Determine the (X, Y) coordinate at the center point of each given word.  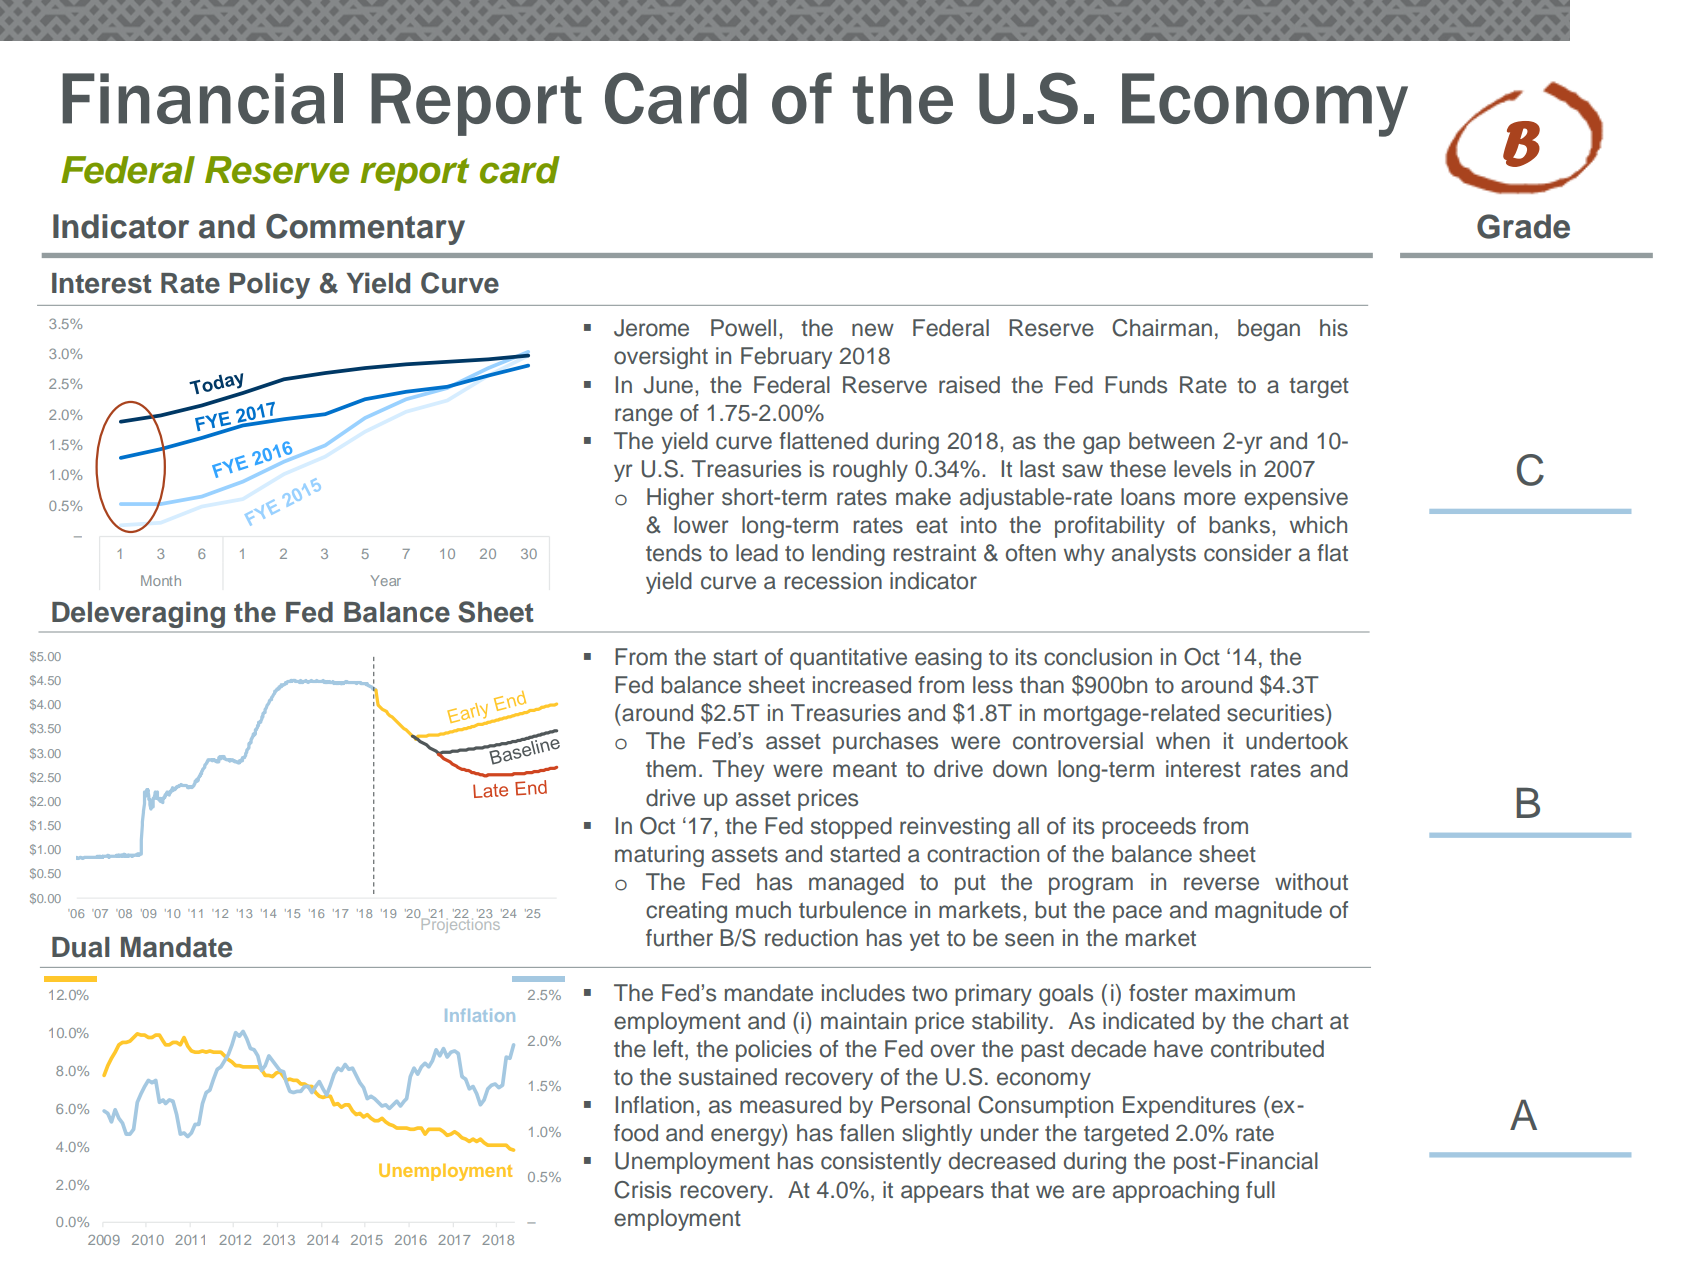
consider (1248, 553)
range (644, 417)
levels (1202, 469)
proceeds (1149, 828)
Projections (459, 924)
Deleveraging (138, 614)
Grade (1523, 226)
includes (863, 993)
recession (833, 581)
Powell (743, 328)
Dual (81, 947)
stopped (851, 828)
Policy (270, 285)
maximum (1245, 993)
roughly (870, 471)
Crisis (642, 1190)
